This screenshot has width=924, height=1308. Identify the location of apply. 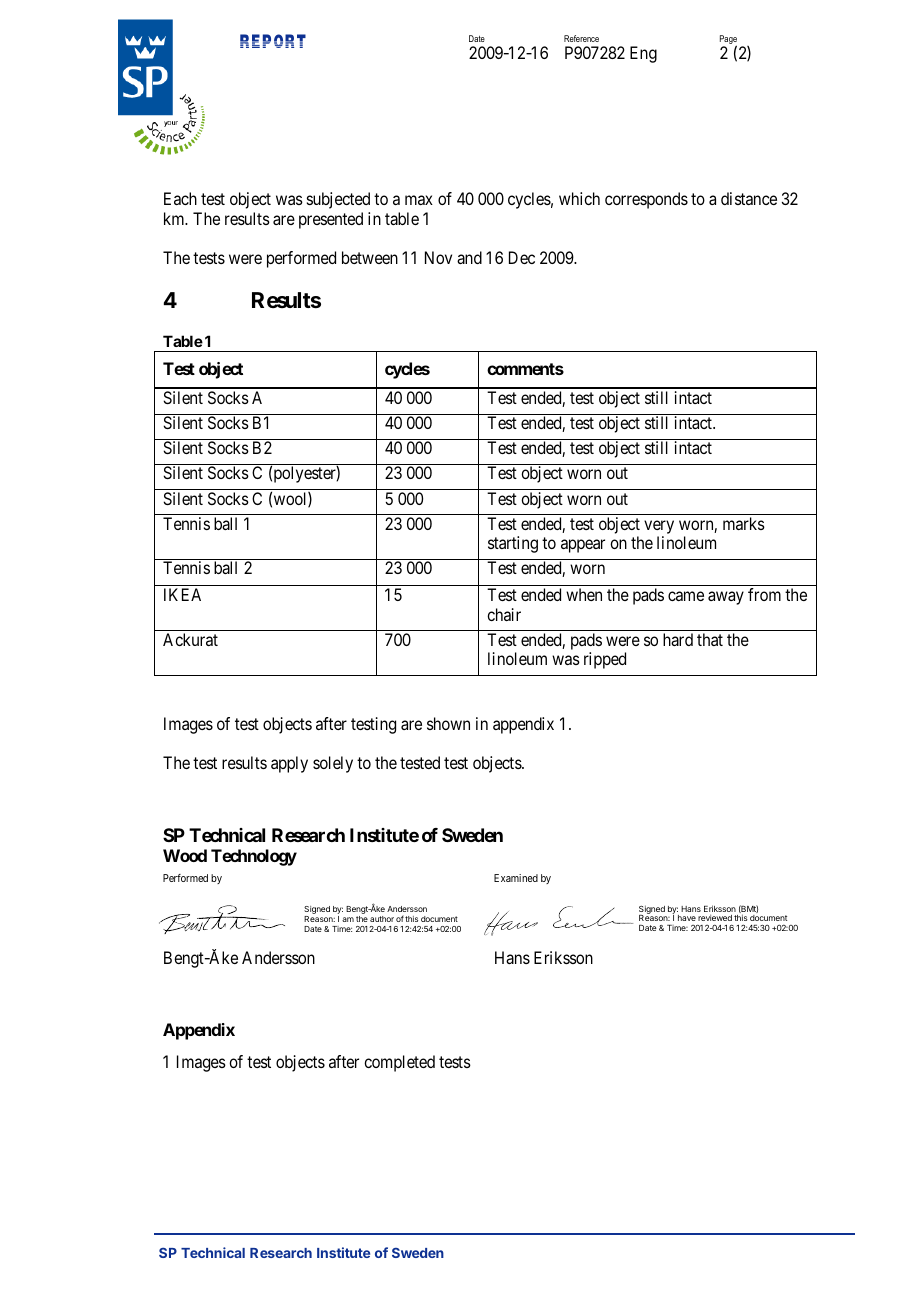
(289, 764).
